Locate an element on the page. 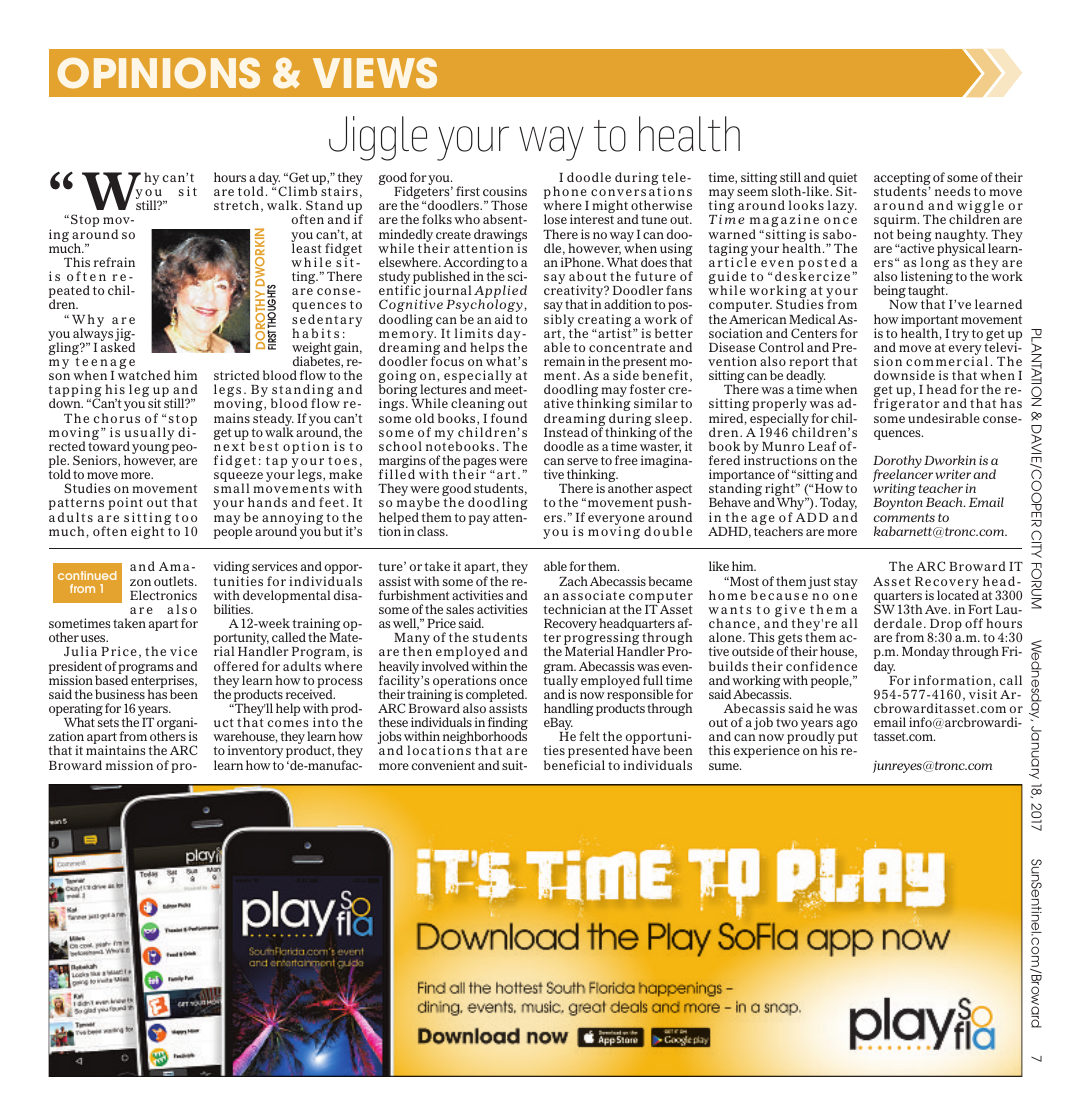  VIEWS is located at coordinates (375, 73).
